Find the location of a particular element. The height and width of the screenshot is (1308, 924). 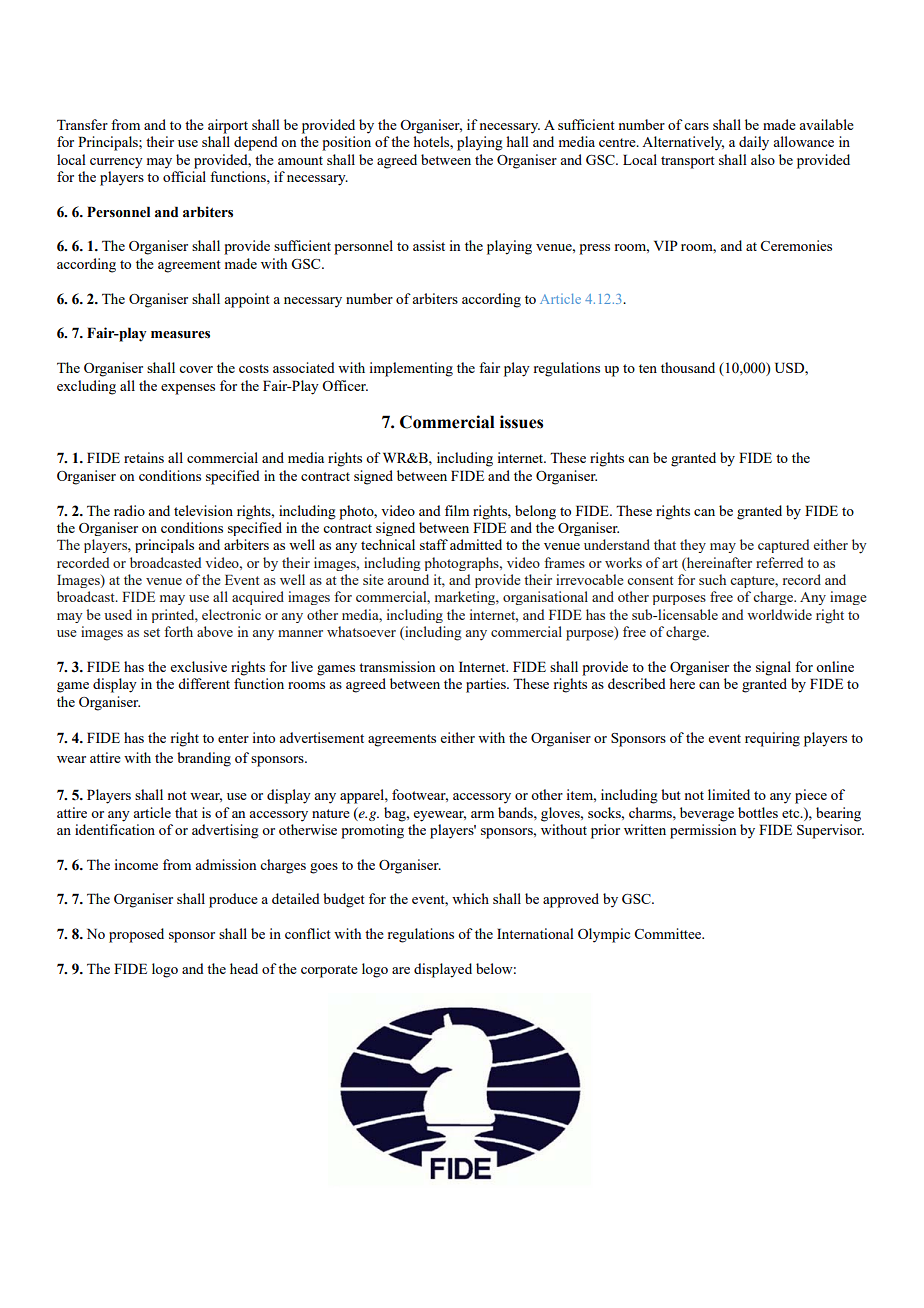

referred is located at coordinates (779, 562).
